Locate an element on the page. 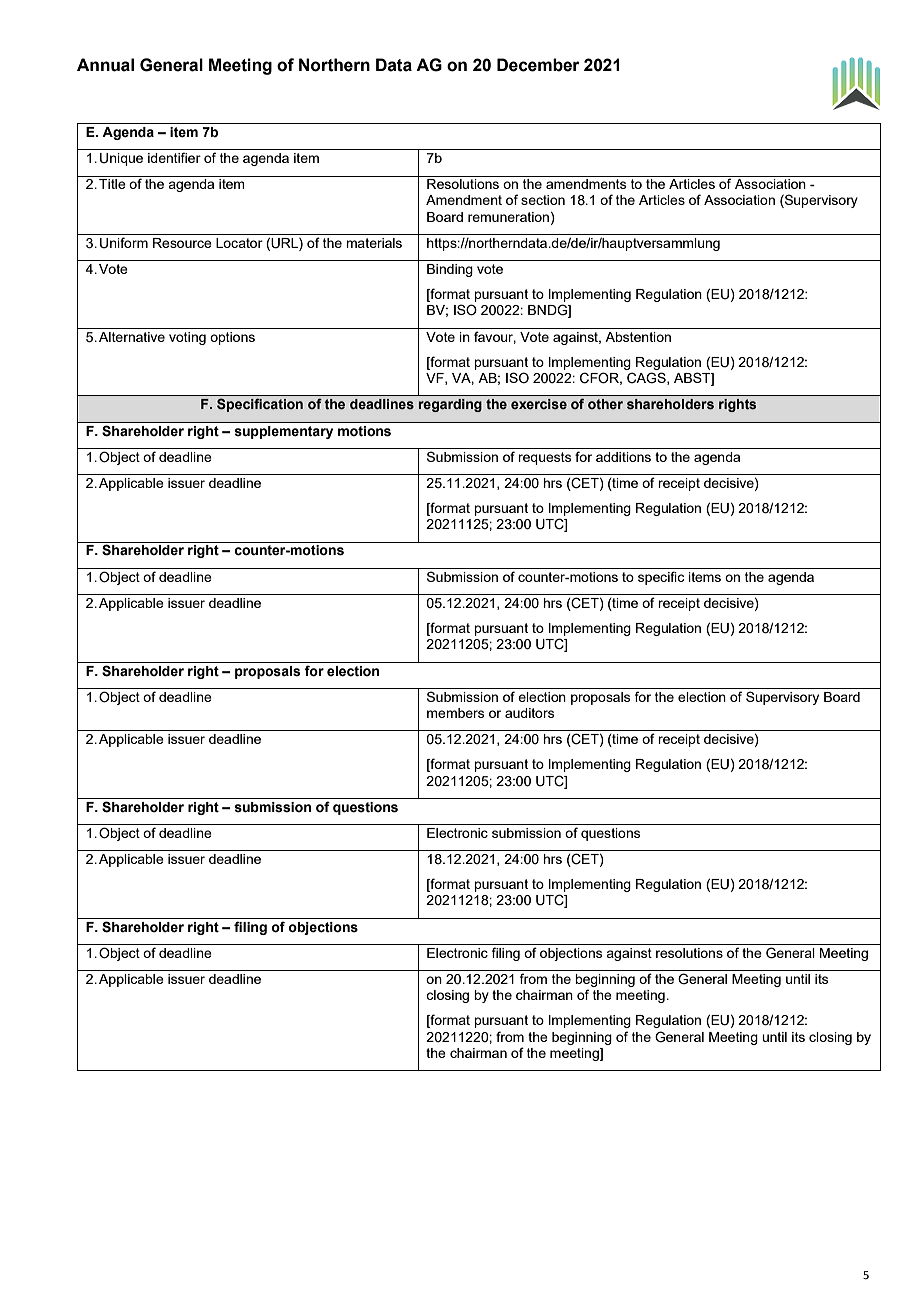 The height and width of the page is (1308, 924). Annual is located at coordinates (105, 65).
